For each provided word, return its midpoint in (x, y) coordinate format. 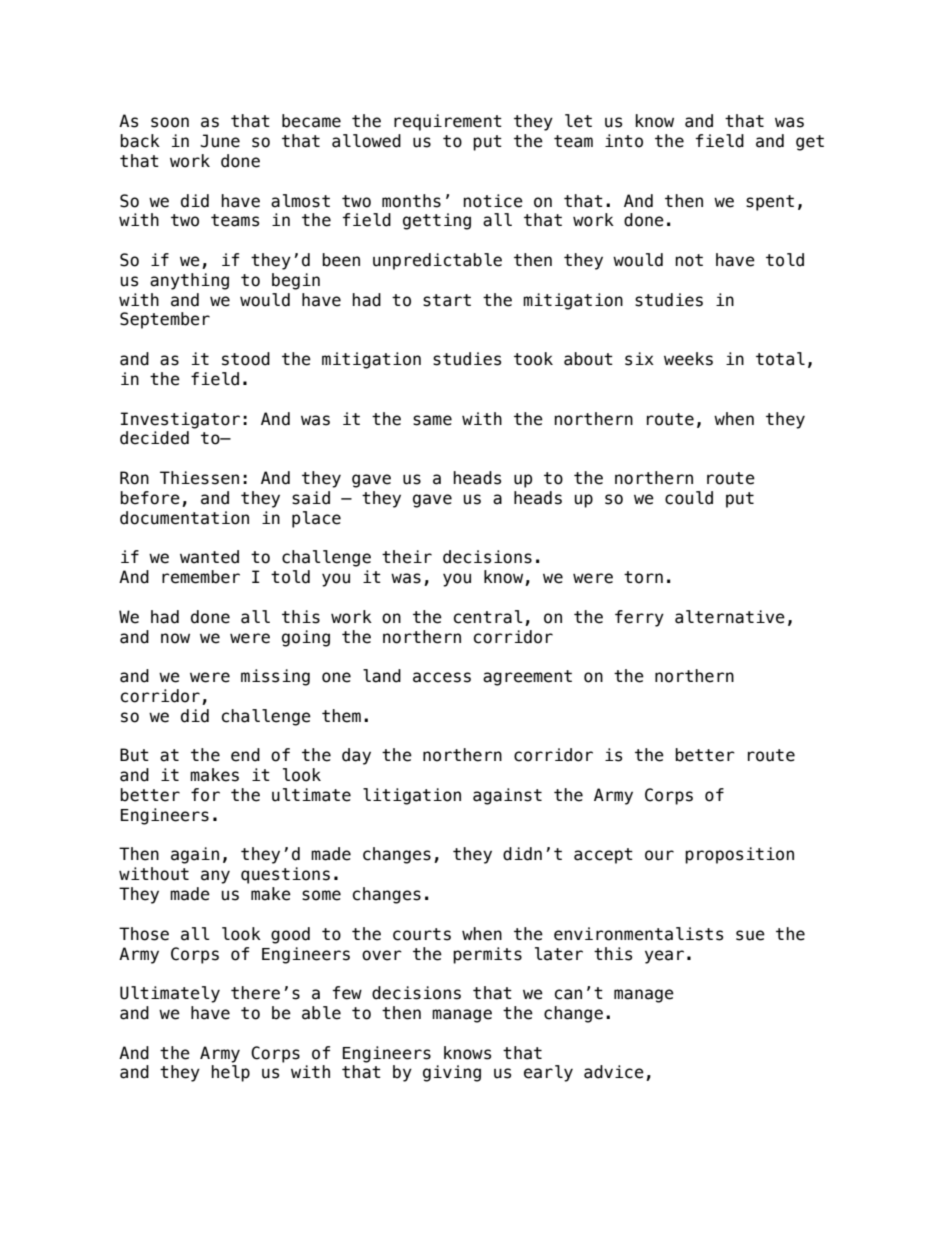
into (624, 141)
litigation (412, 796)
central (488, 617)
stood (246, 359)
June (220, 141)
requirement (448, 122)
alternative (730, 617)
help (230, 1073)
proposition (739, 855)
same (432, 420)
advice (614, 1072)
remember (201, 577)
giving (452, 1073)
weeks (688, 359)
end (245, 755)
